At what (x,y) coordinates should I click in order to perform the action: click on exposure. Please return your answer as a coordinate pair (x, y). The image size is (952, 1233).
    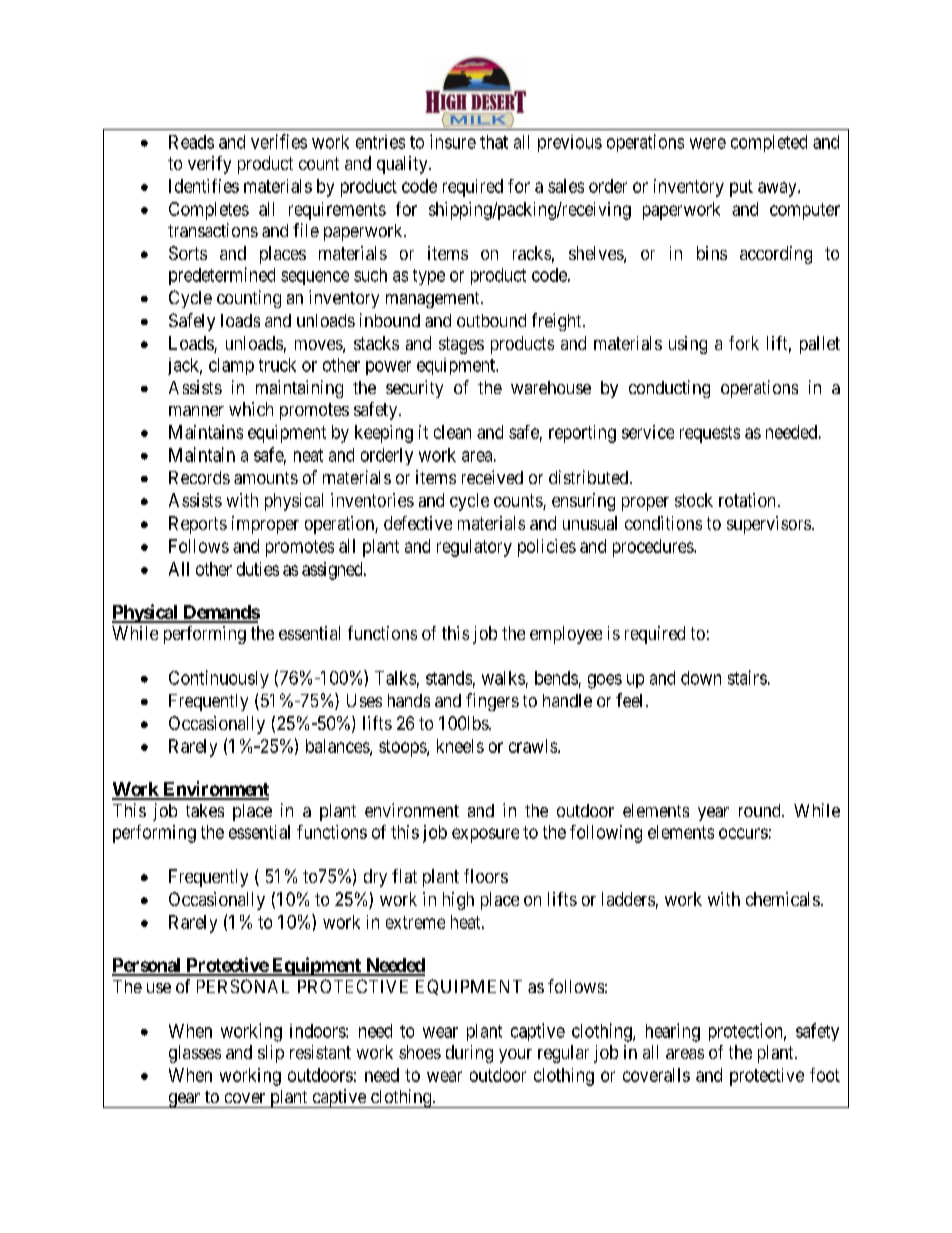
    Looking at the image, I should click on (485, 835).
